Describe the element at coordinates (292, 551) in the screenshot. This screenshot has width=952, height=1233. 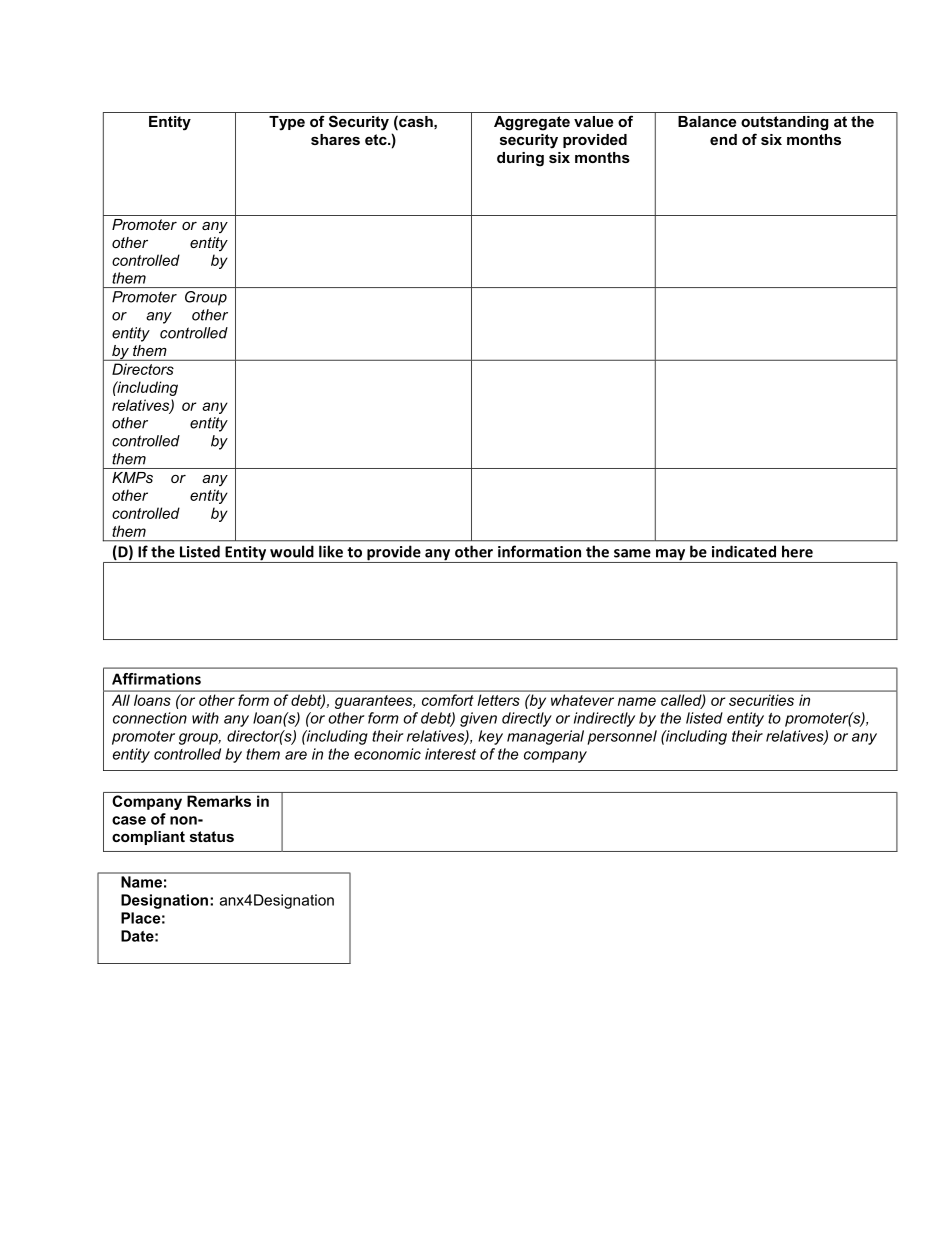
I see `would` at that location.
